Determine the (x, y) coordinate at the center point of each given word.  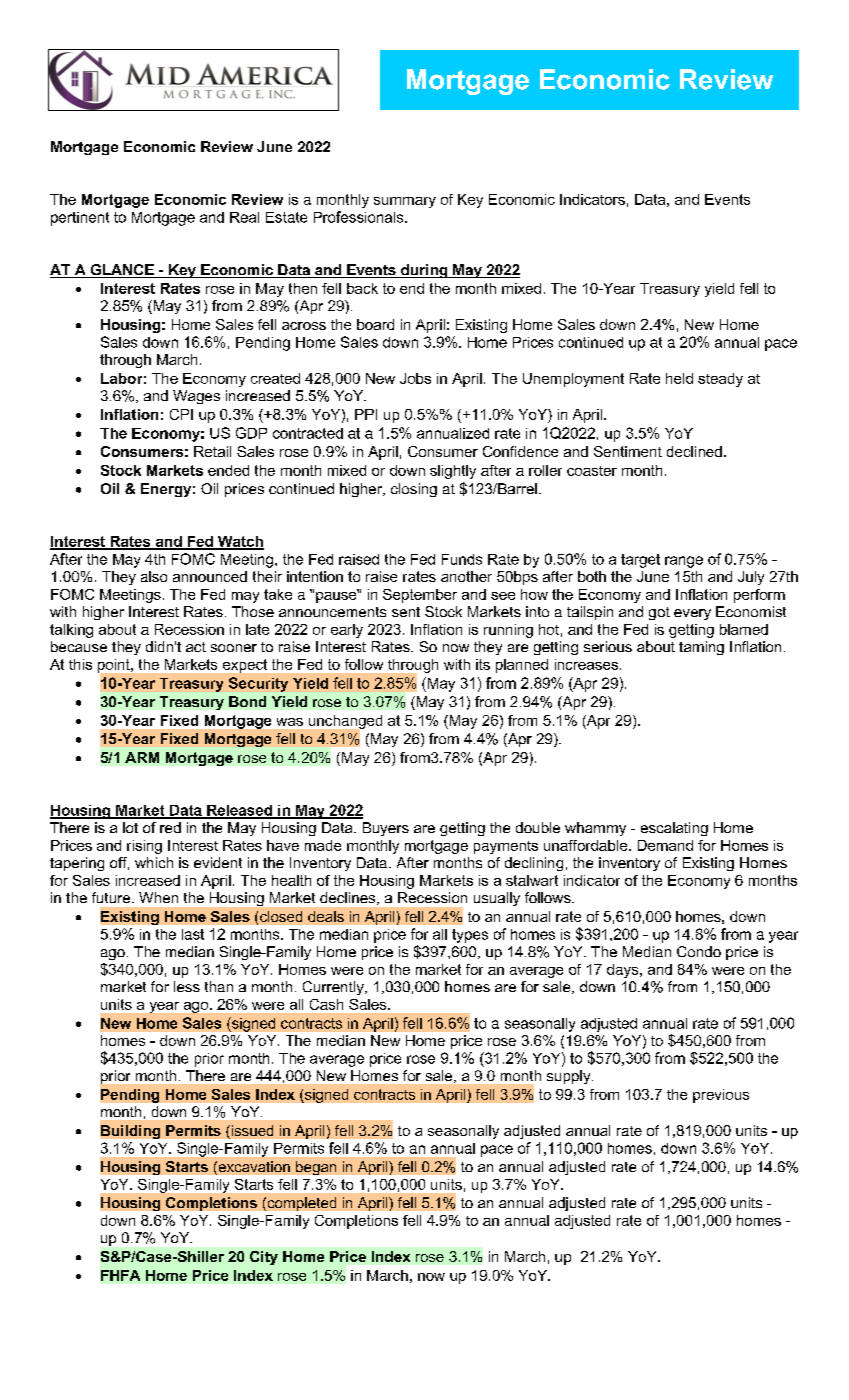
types (470, 936)
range (684, 562)
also (154, 576)
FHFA (120, 1275)
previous (721, 1096)
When (158, 897)
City (264, 1258)
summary (405, 202)
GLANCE (122, 271)
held (679, 378)
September (420, 596)
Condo (699, 951)
